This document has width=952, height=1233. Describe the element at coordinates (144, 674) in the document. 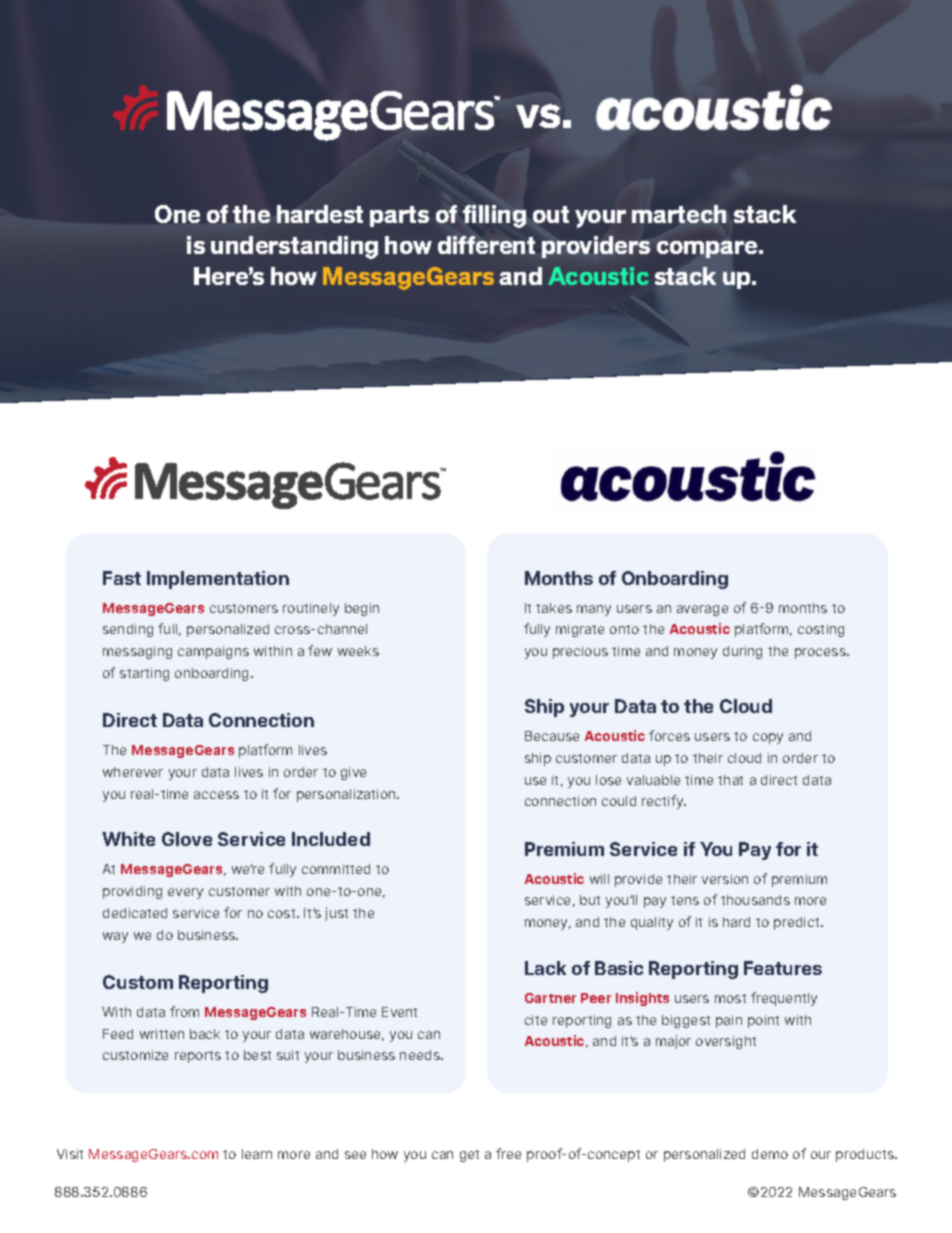

I see `starting` at that location.
